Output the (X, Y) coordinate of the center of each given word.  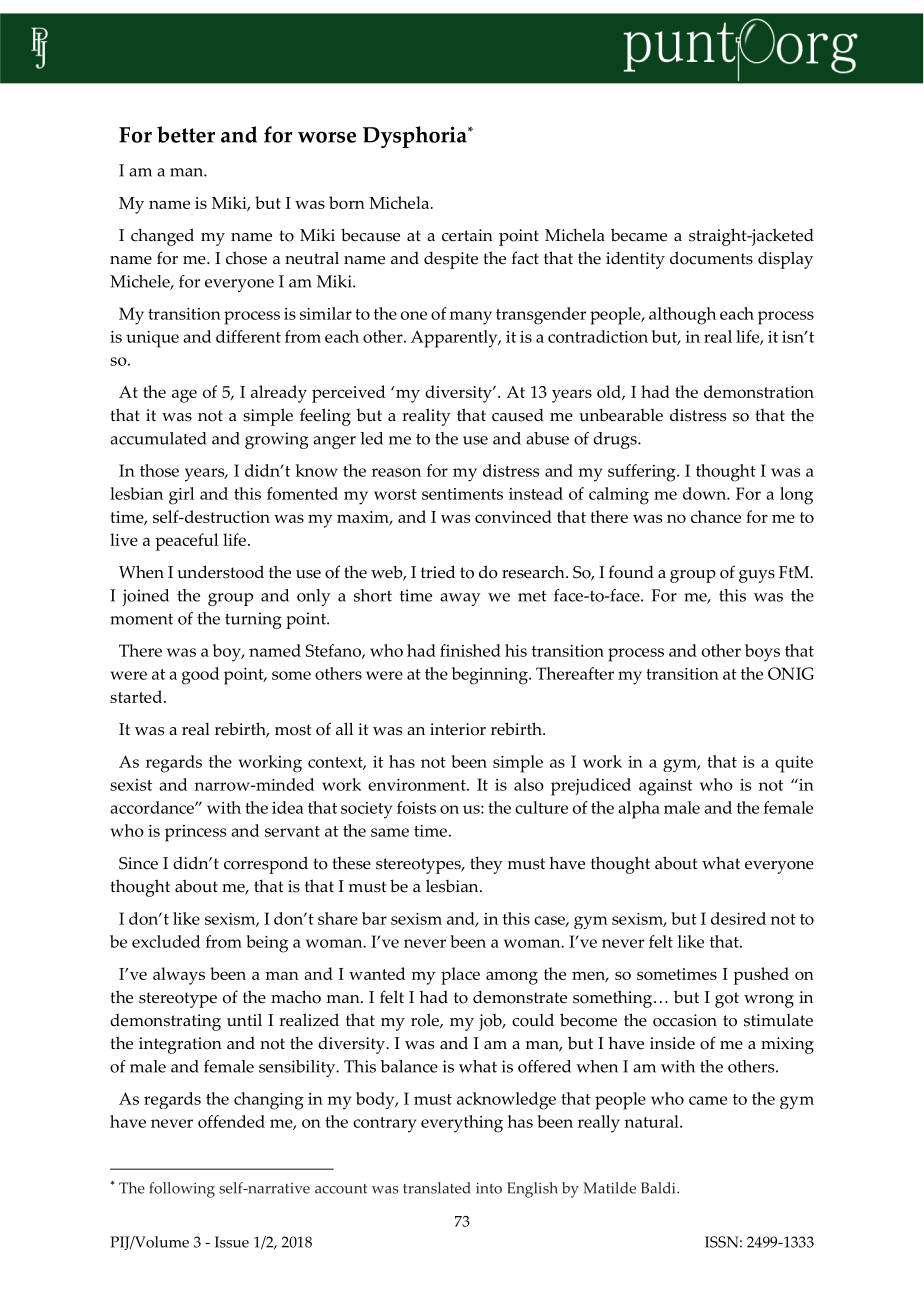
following (182, 1190)
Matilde (609, 1188)
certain (467, 235)
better (186, 134)
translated (437, 1188)
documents (711, 258)
